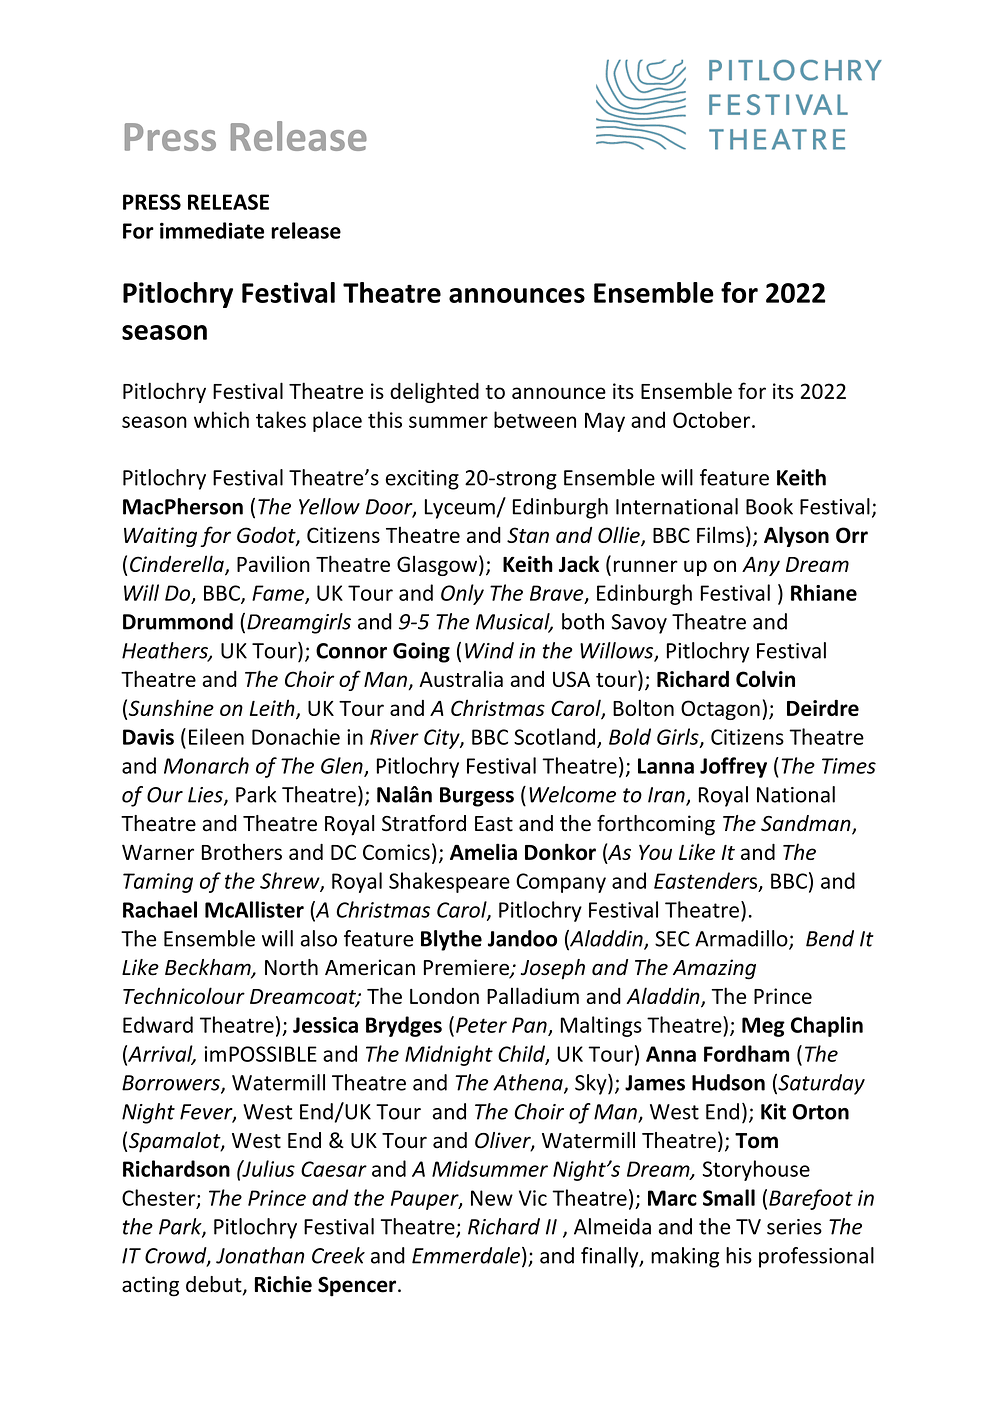 The width and height of the image is (1004, 1419). I want to click on Burgess, so click(477, 797).
